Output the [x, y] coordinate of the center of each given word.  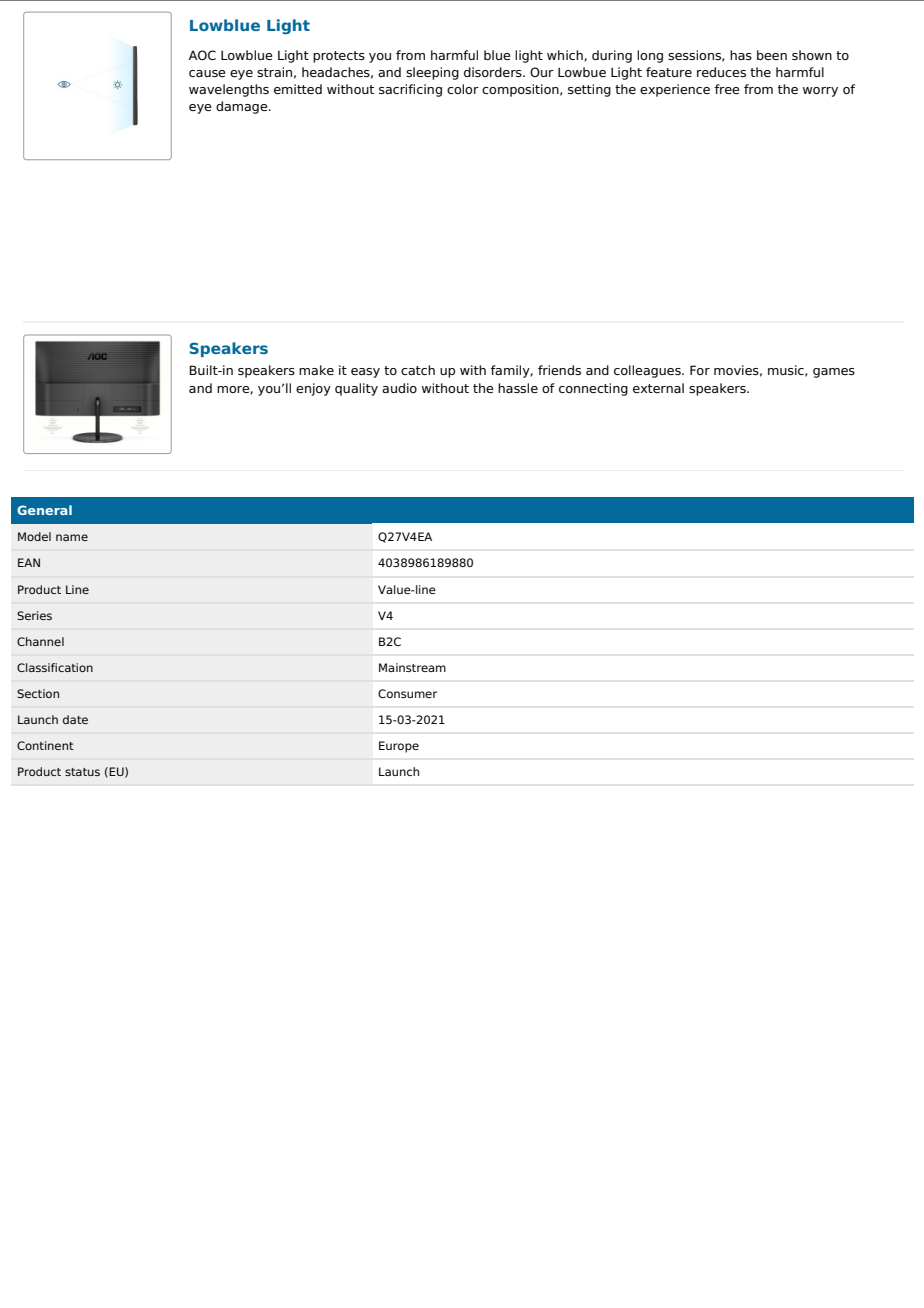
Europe [399, 747]
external [658, 388]
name [72, 537]
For [700, 370]
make [316, 370]
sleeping [432, 73]
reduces [721, 72]
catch [418, 370]
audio [399, 388]
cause [207, 73]
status [82, 772]
